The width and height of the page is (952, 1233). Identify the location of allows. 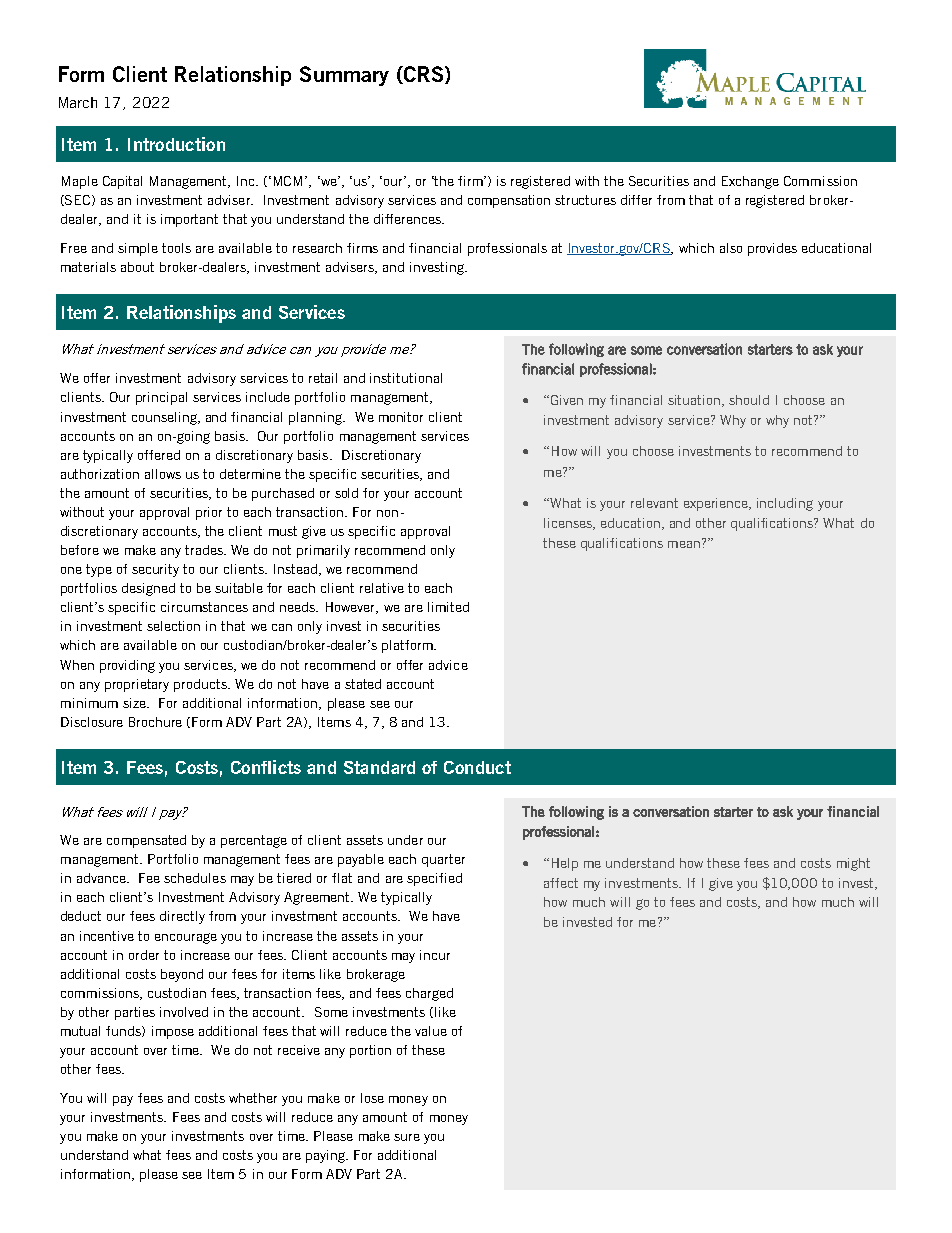
(163, 474).
